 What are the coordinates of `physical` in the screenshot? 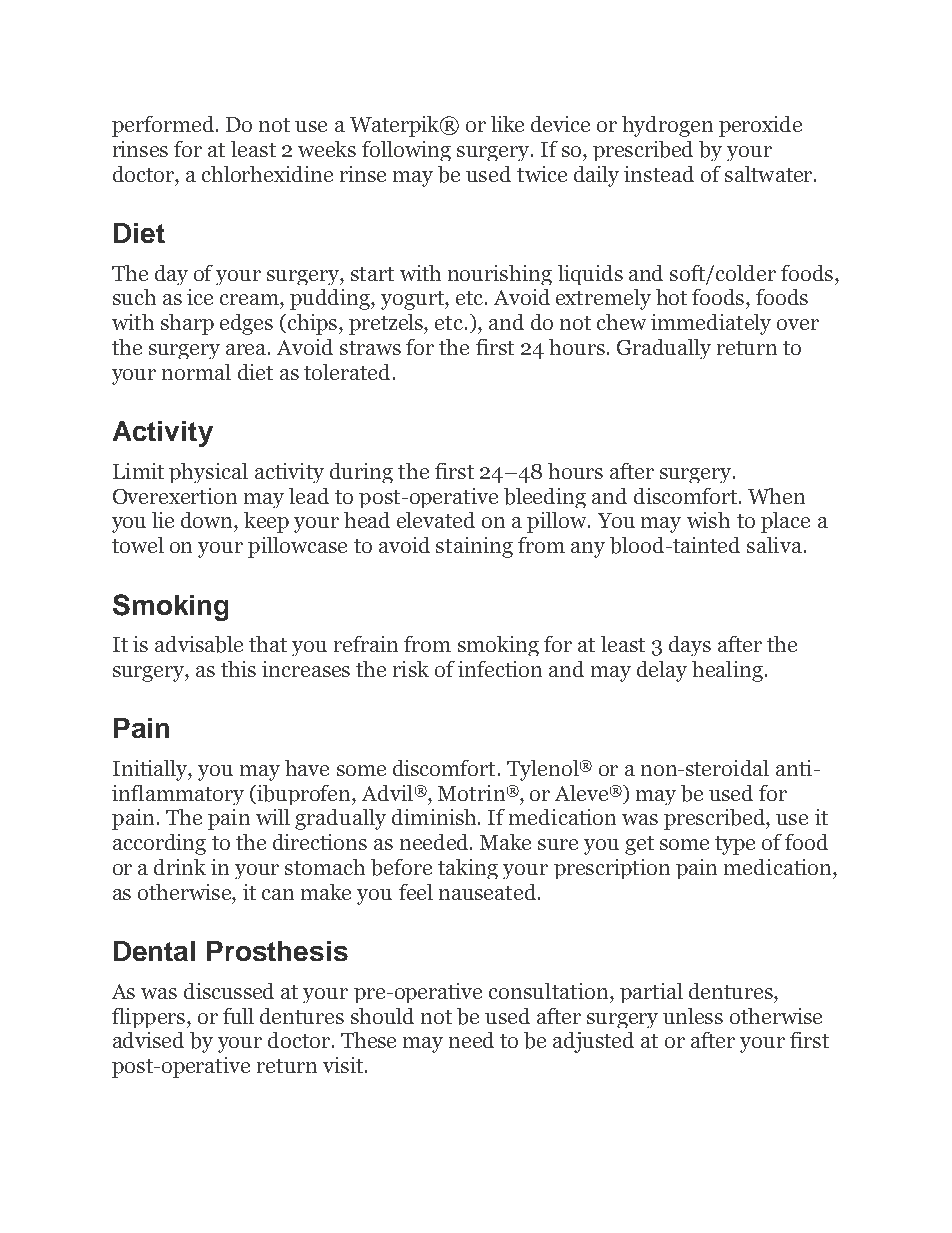 It's located at (208, 473).
